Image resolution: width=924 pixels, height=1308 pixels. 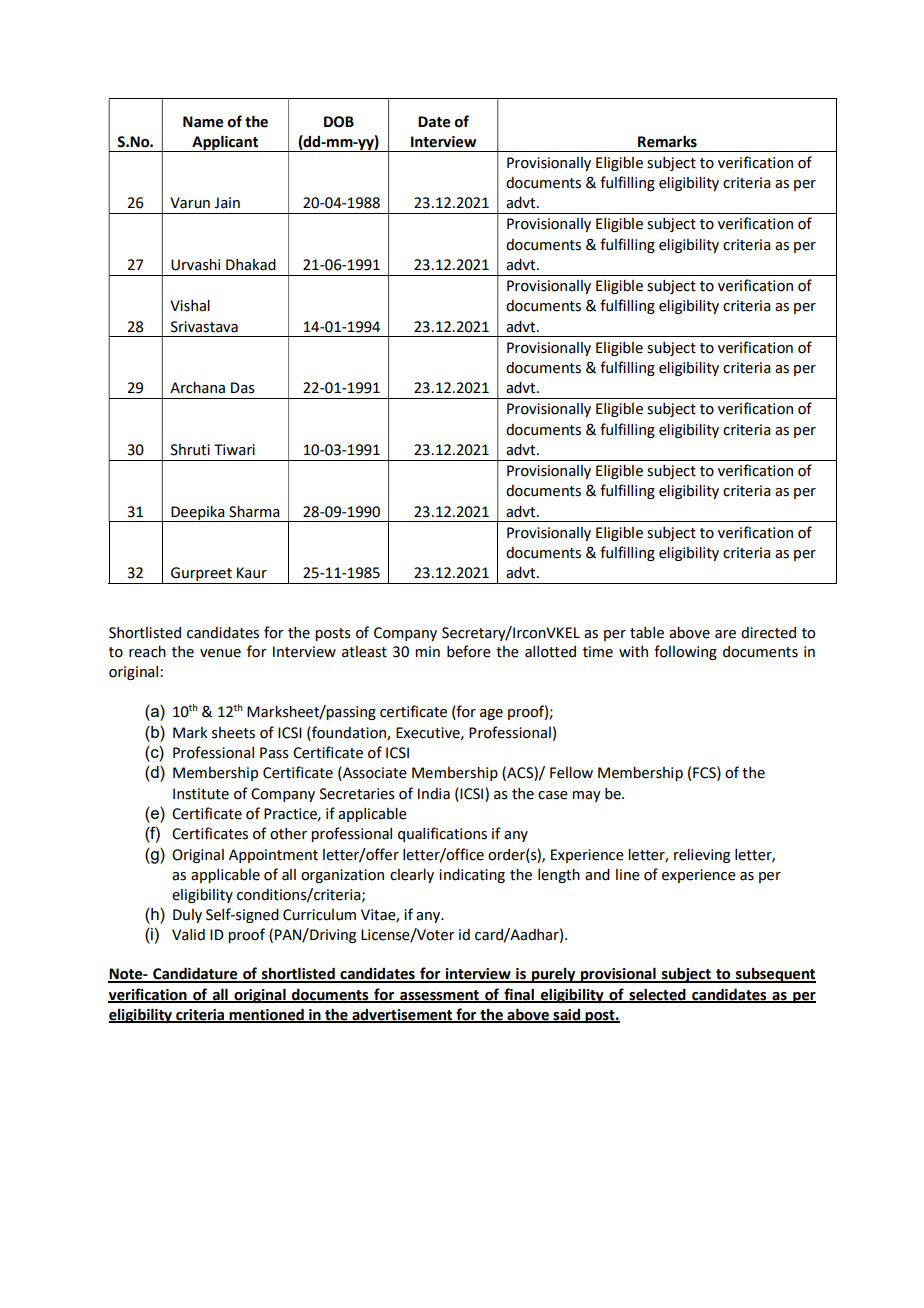 What do you see at coordinates (227, 203) in the screenshot?
I see `Jain` at bounding box center [227, 203].
